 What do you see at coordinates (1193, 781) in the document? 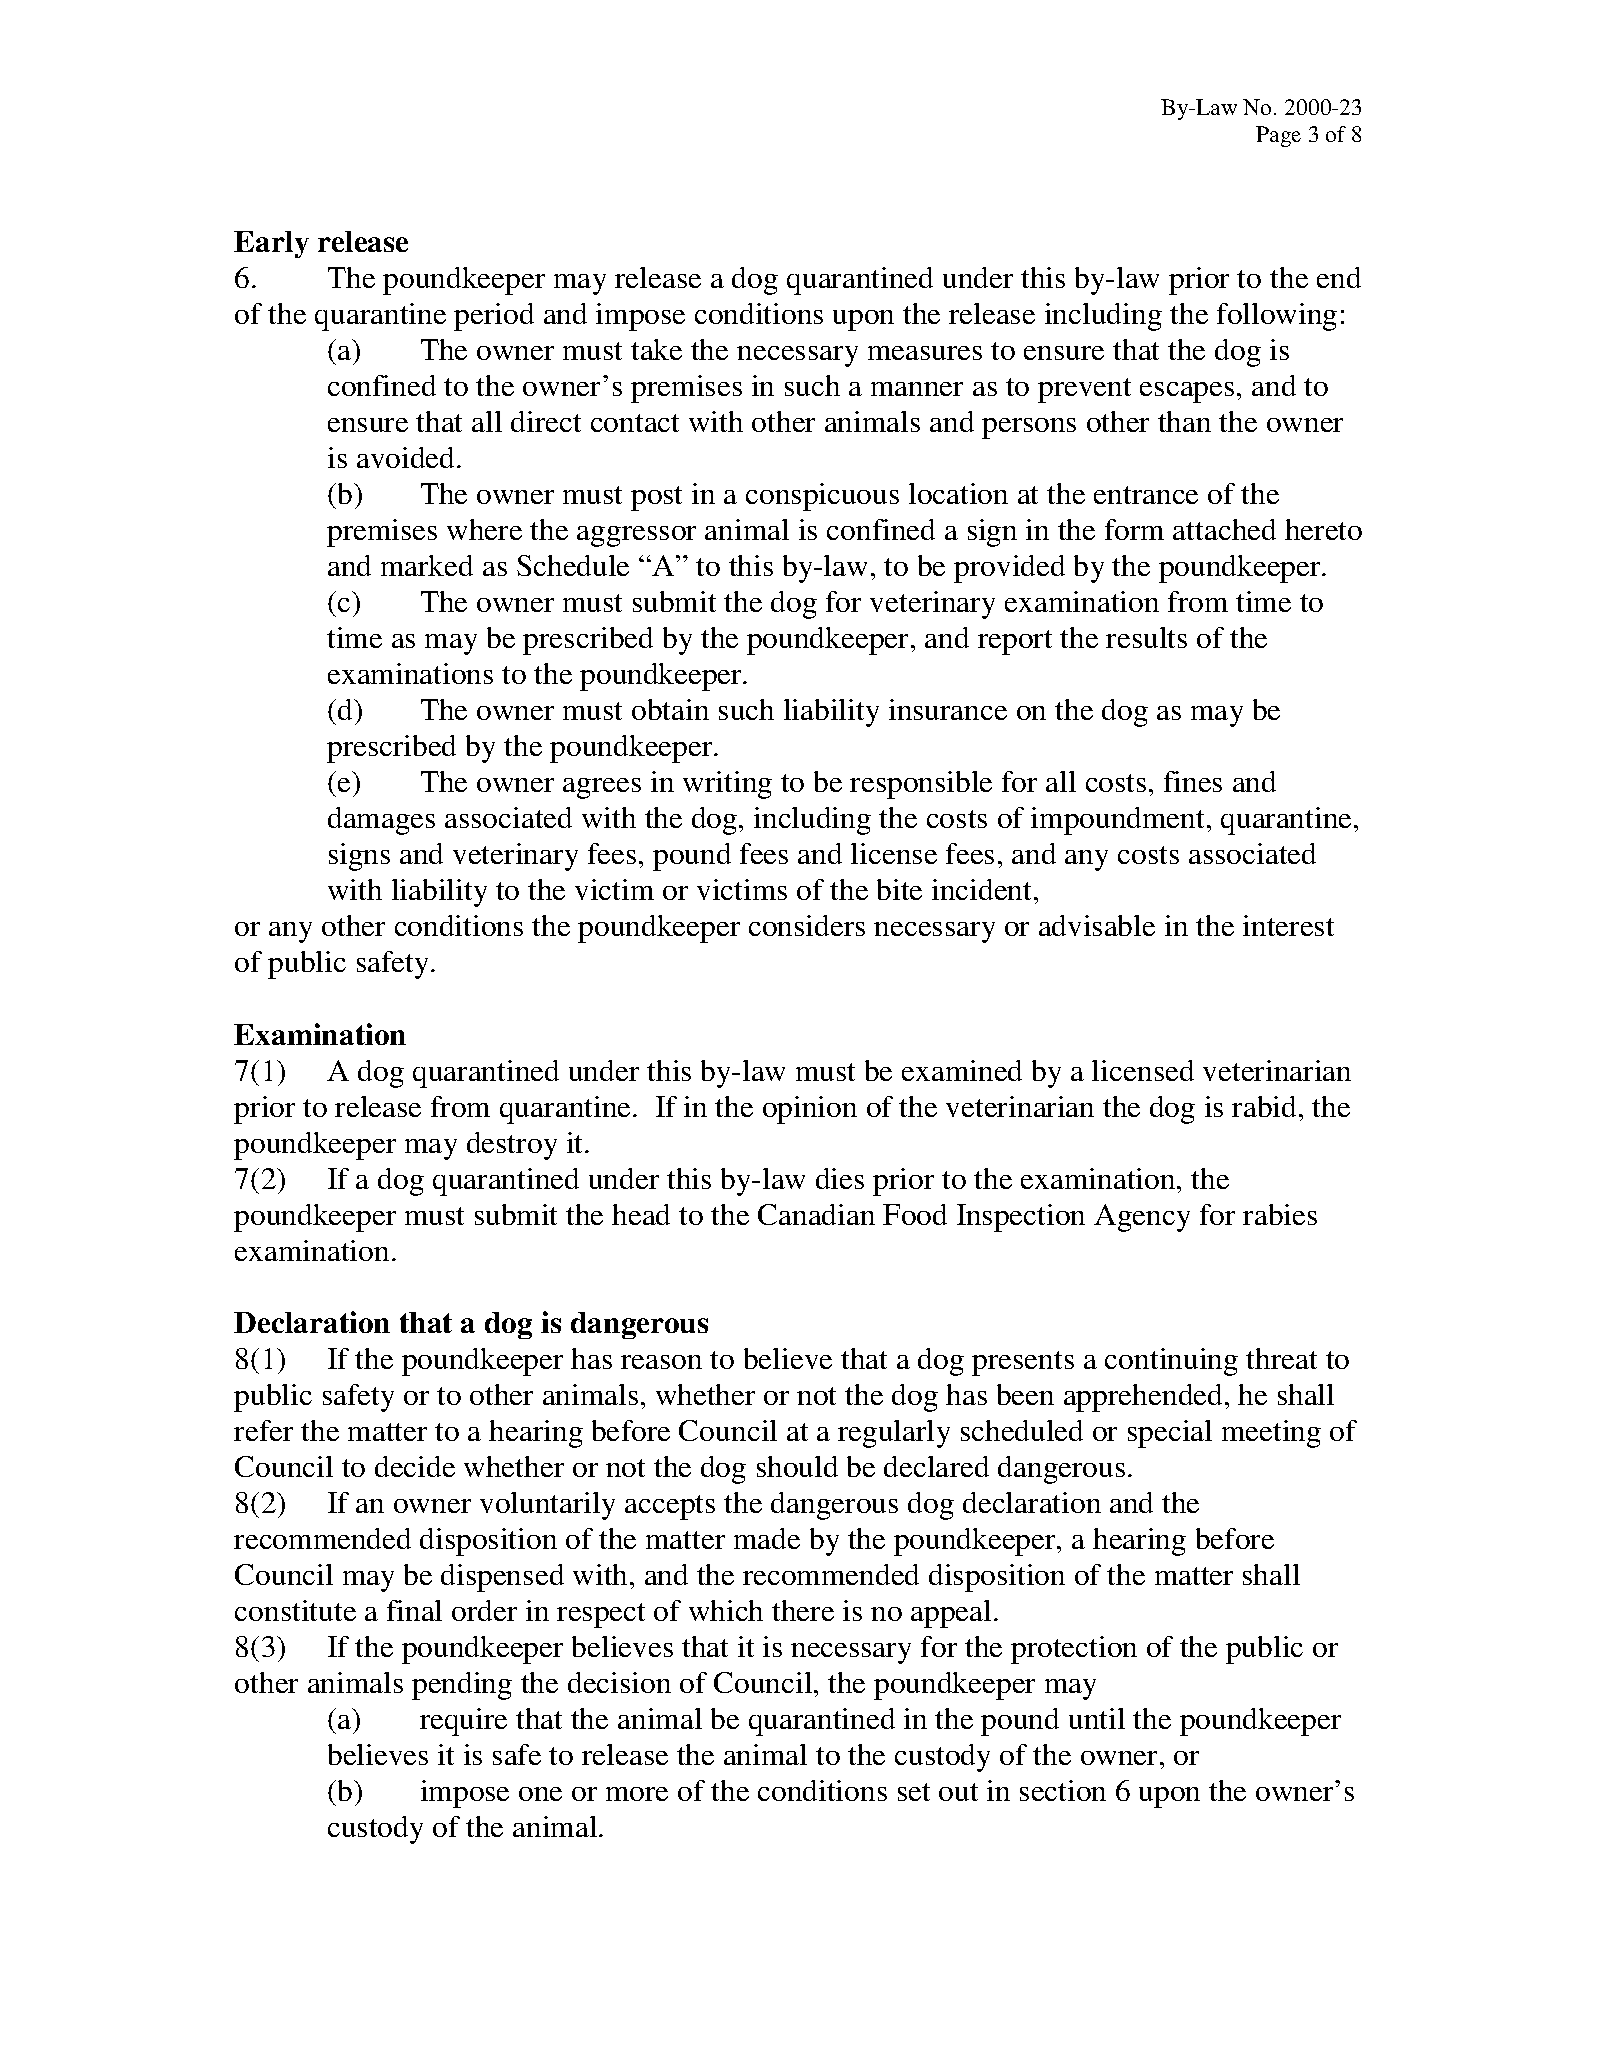
I see `fines` at bounding box center [1193, 781].
